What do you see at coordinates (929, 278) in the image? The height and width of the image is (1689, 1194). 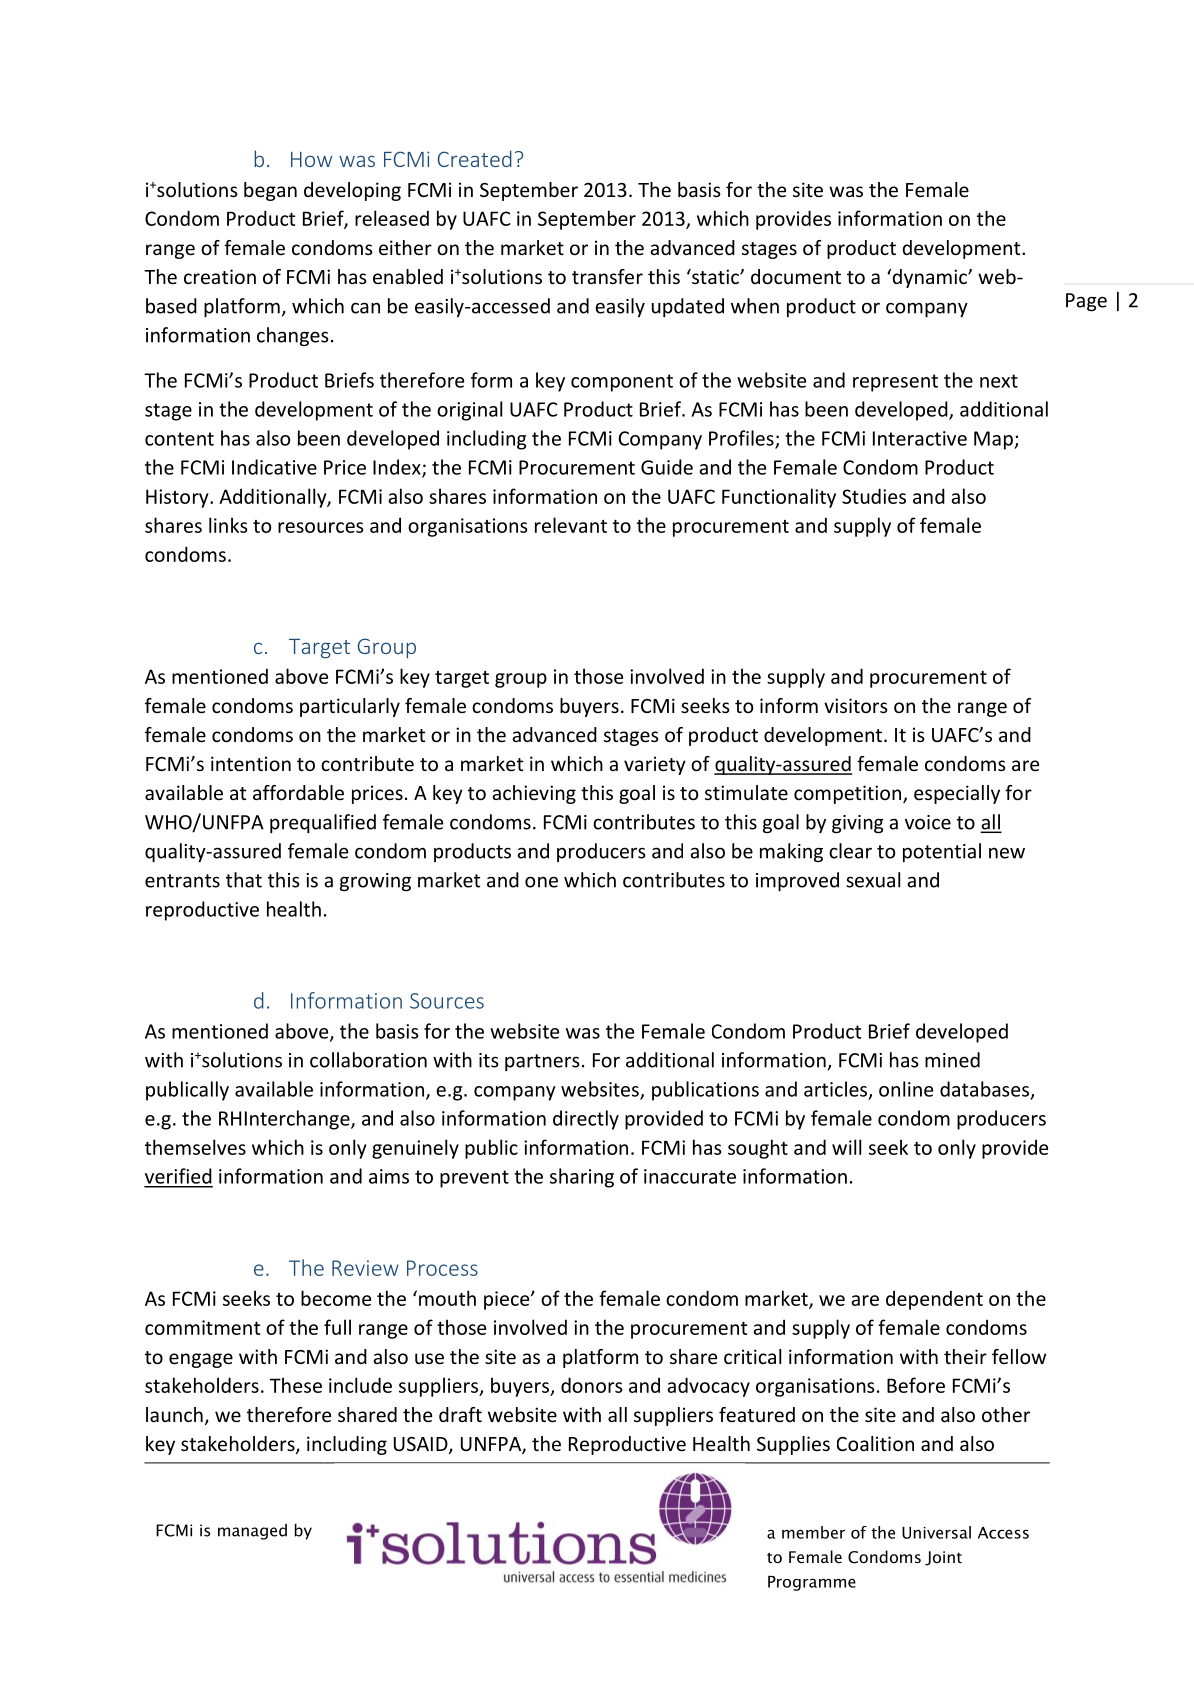 I see `dynamic` at bounding box center [929, 278].
